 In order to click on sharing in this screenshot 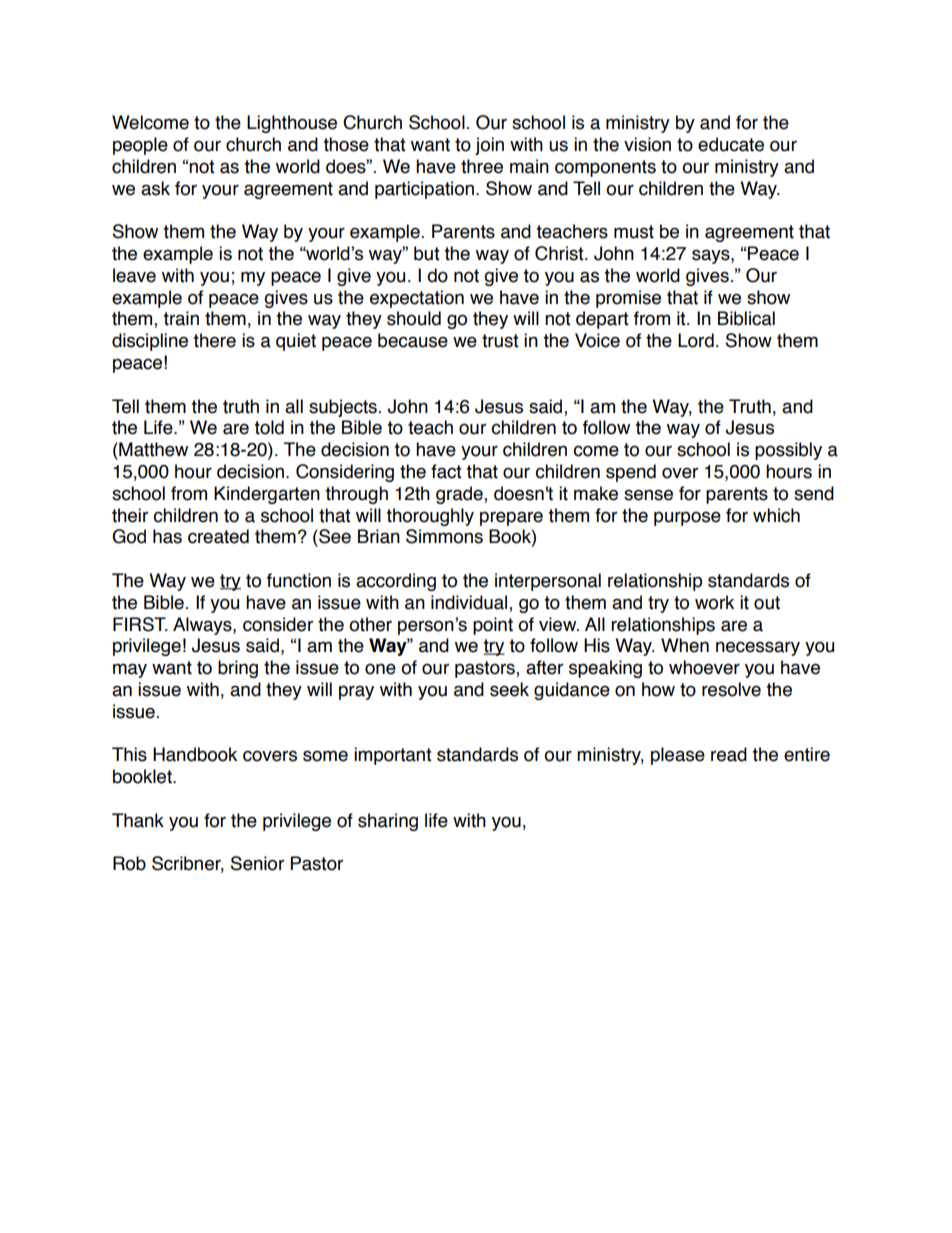, I will do `click(388, 822)`.
